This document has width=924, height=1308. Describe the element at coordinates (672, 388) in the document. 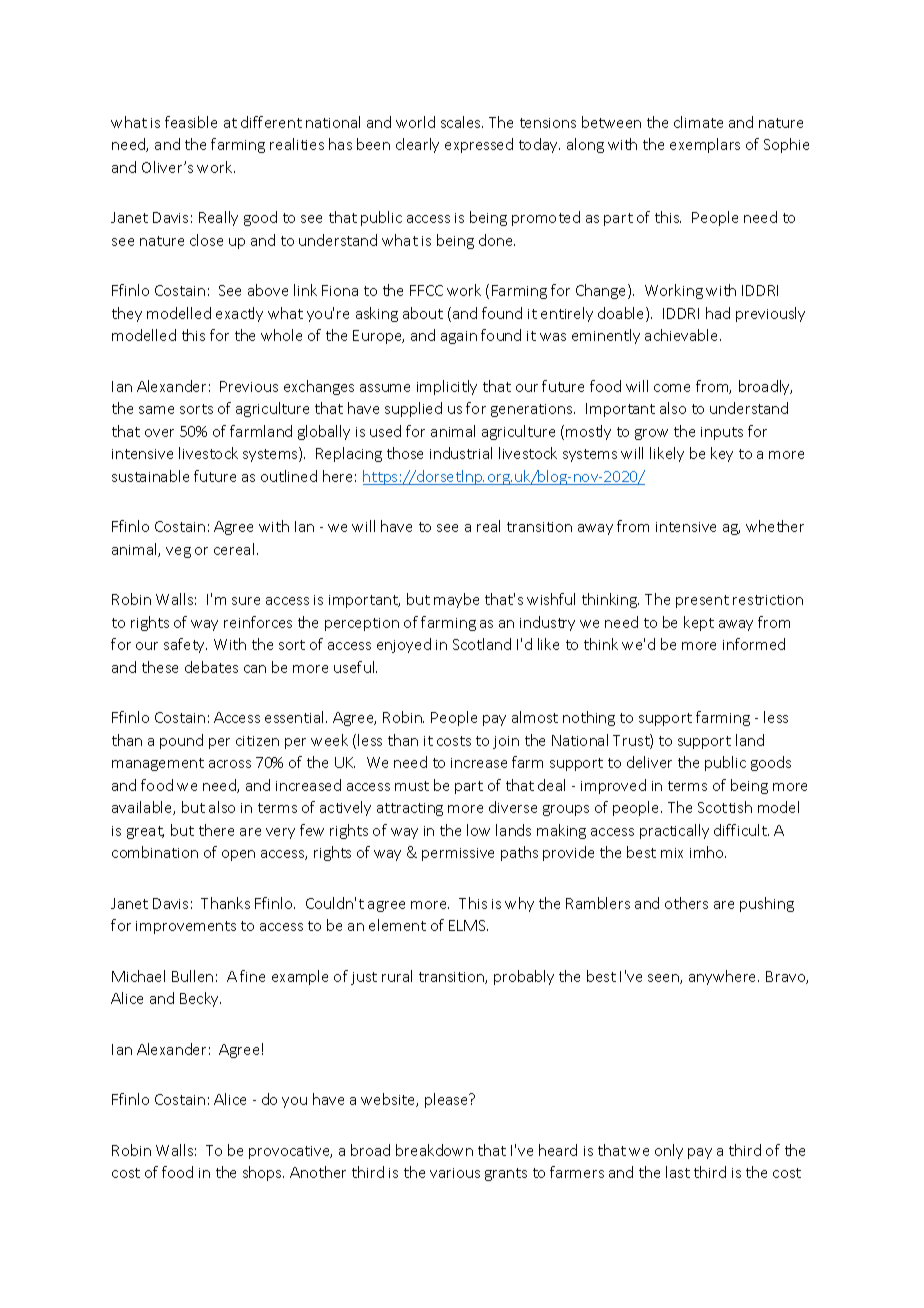

I see `come` at that location.
